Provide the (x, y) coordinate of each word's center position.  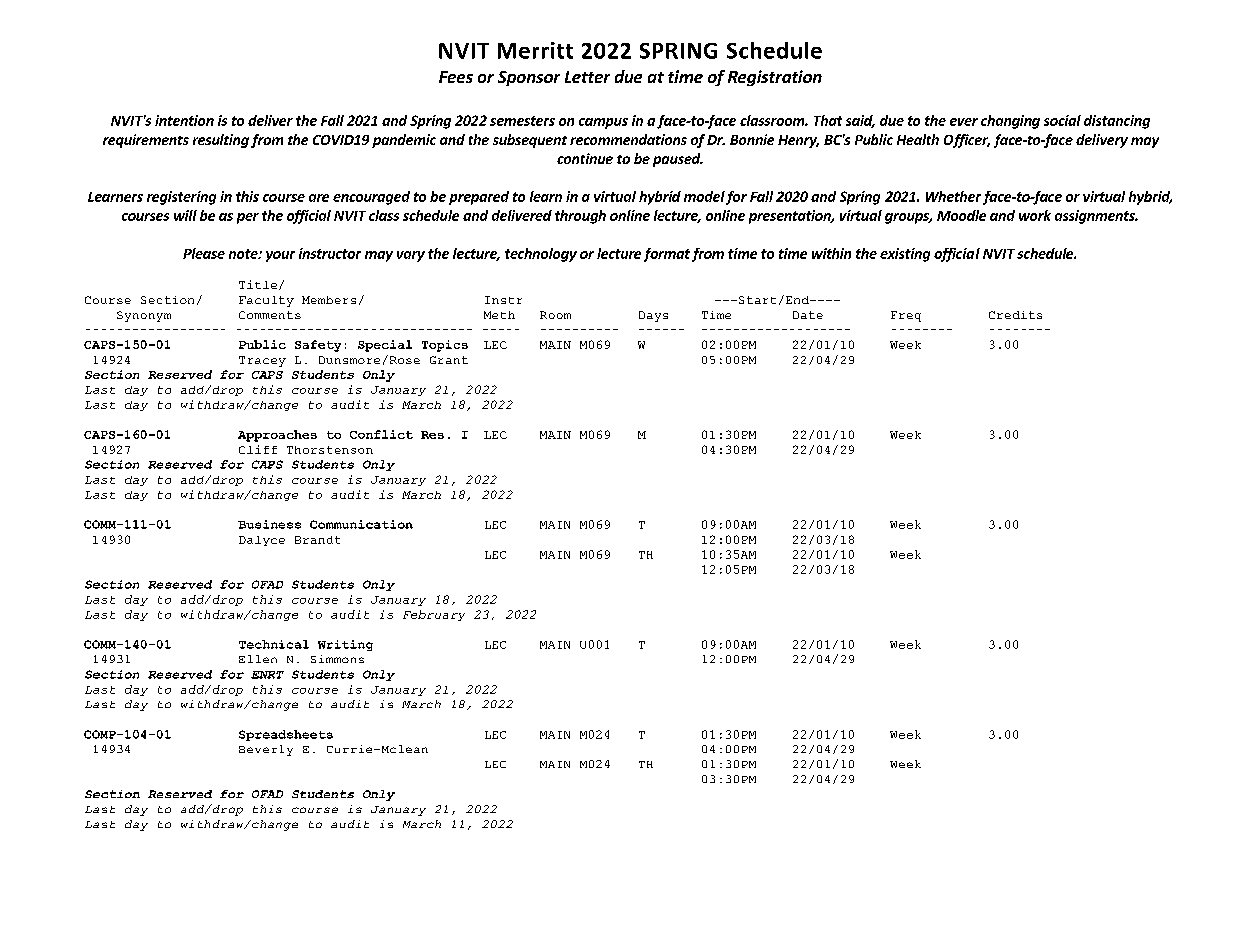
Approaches (277, 436)
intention (184, 120)
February (434, 615)
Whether (953, 196)
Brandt (317, 540)
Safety (318, 346)
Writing (345, 645)
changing (1010, 122)
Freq (906, 316)
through (580, 217)
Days (653, 316)
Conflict (381, 434)
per (248, 218)
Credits (1015, 315)
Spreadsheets (286, 735)
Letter (587, 77)
